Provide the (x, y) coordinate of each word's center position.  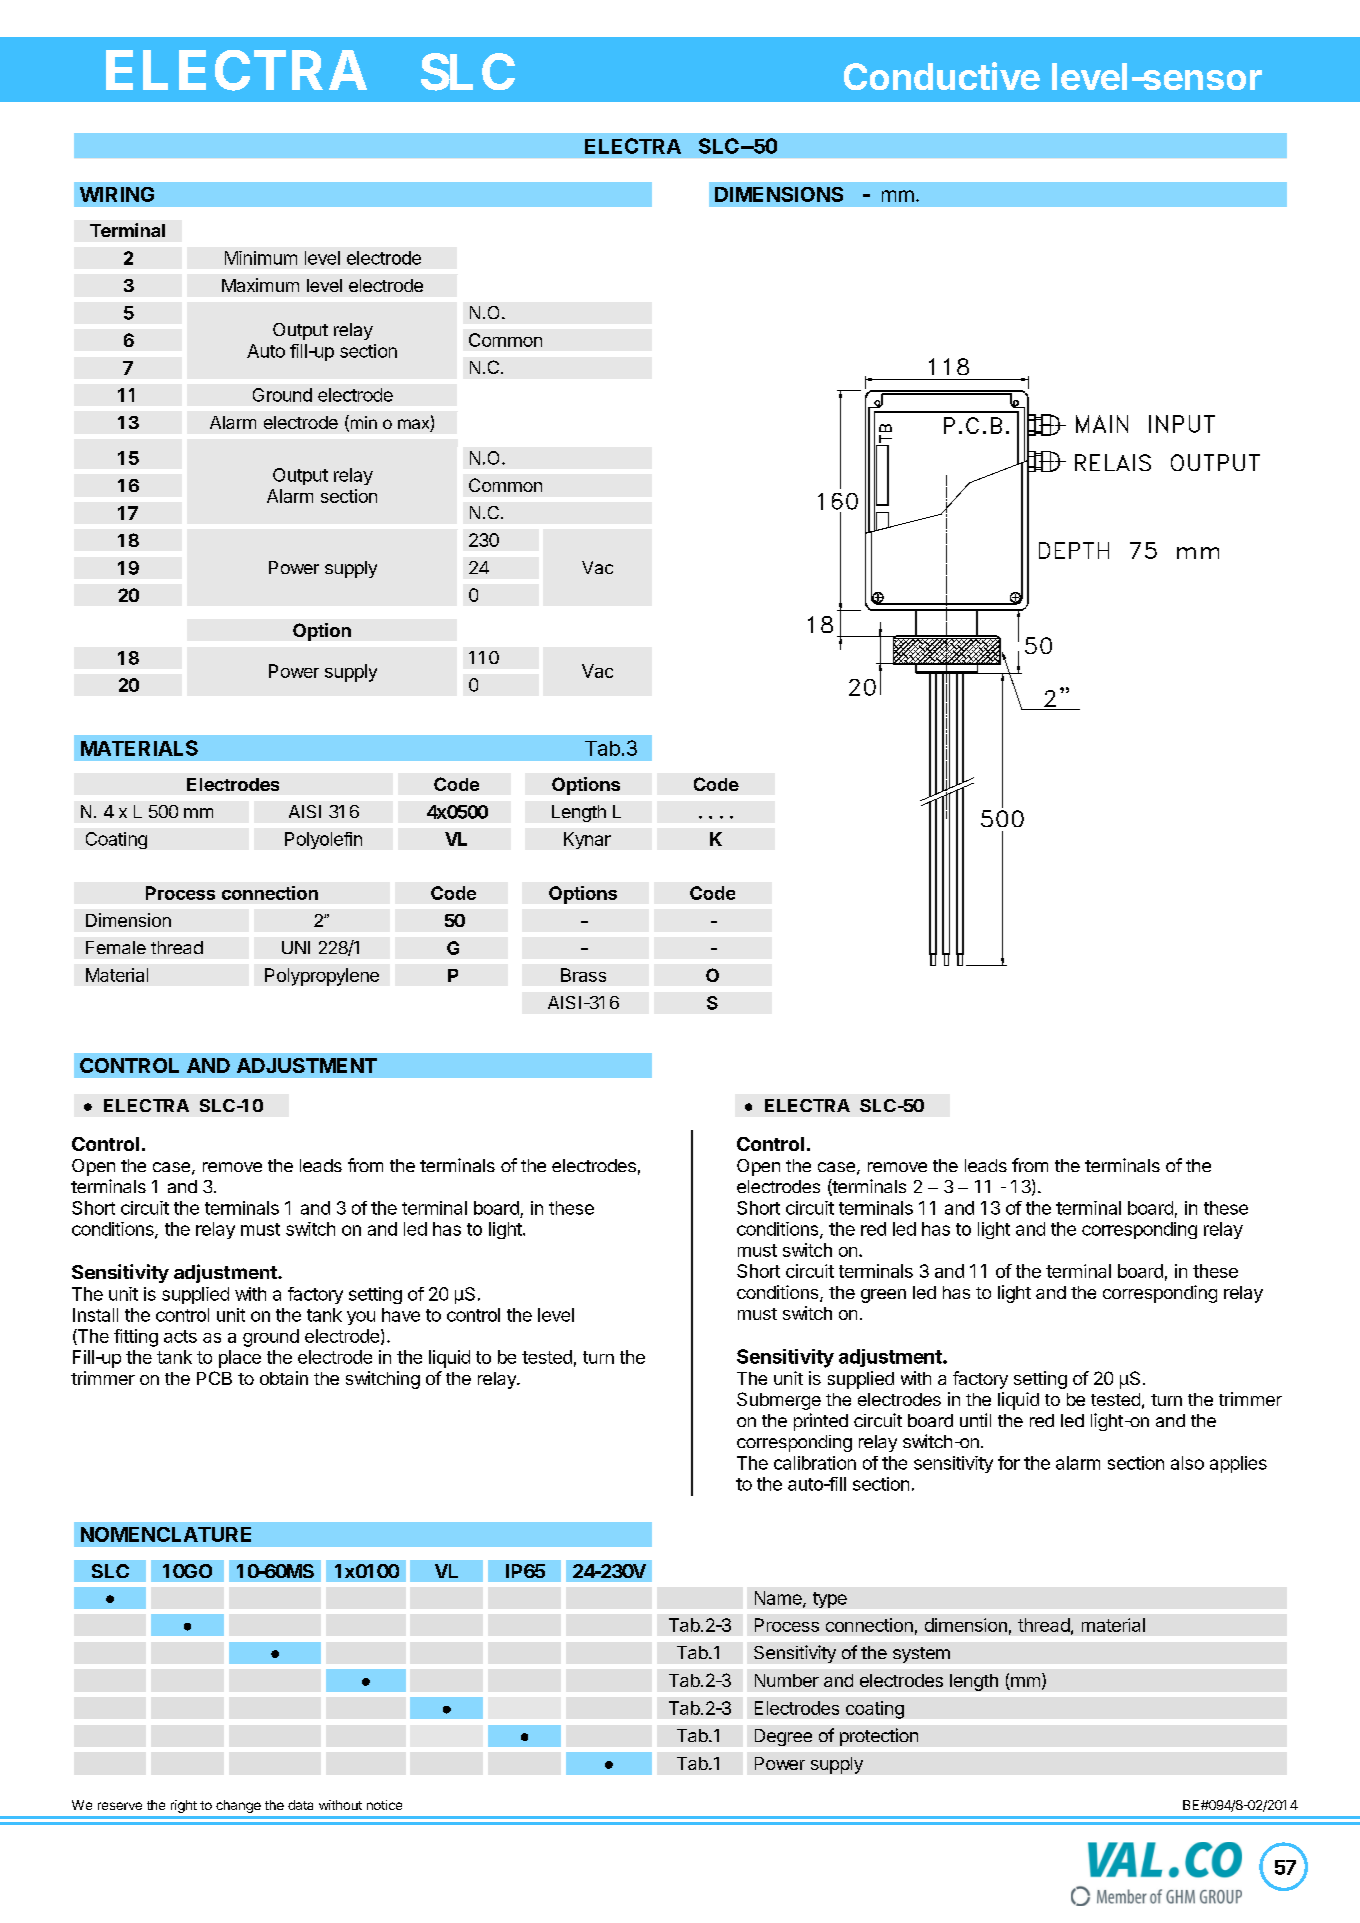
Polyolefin (323, 840)
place (240, 1359)
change (238, 1806)
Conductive (942, 76)
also (1187, 1463)
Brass (583, 975)
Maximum (260, 285)
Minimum (261, 258)
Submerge (779, 1401)
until (975, 1420)
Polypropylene (322, 977)
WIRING (117, 194)
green (883, 1296)
